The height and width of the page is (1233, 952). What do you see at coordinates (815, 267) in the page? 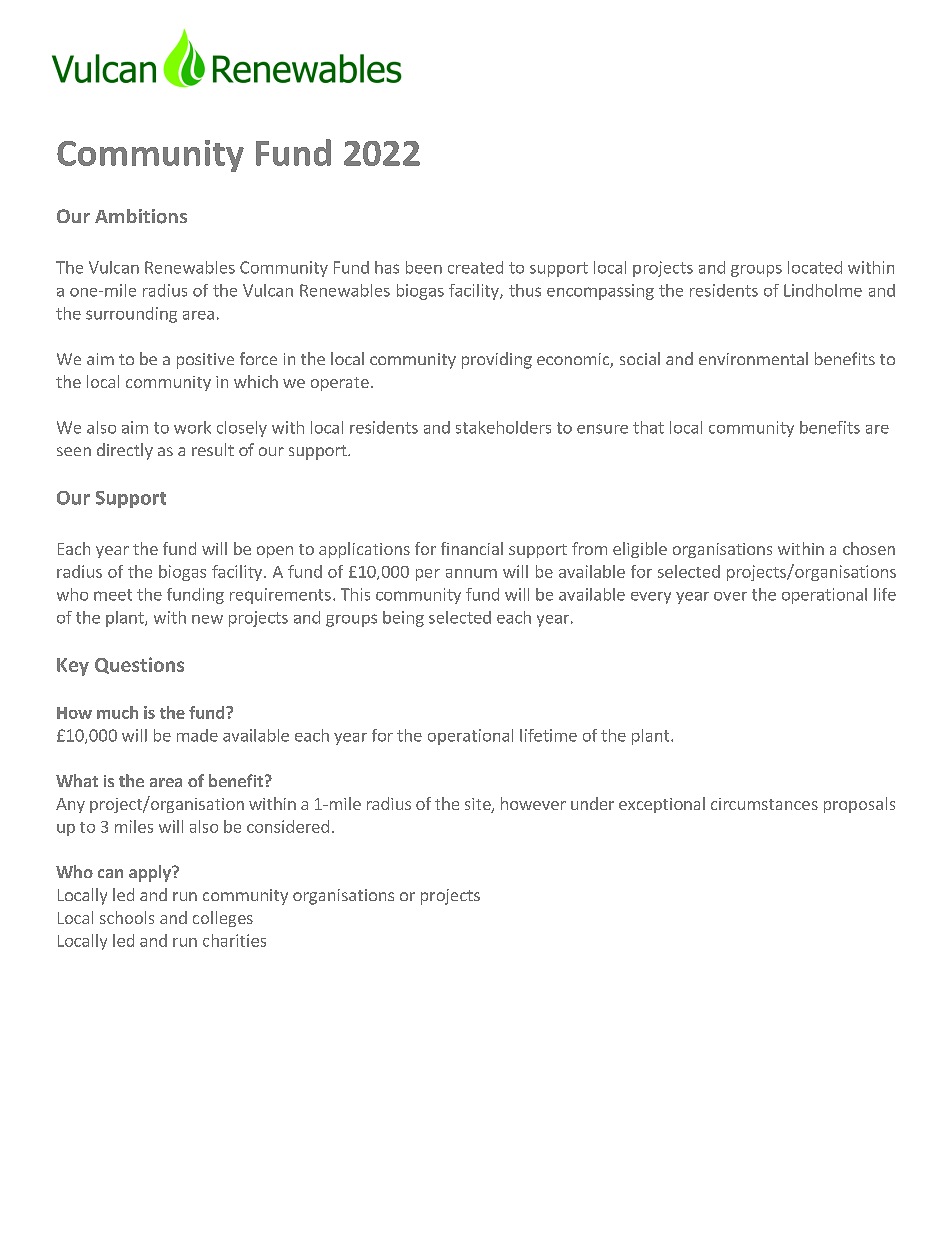
I see `located` at bounding box center [815, 267].
